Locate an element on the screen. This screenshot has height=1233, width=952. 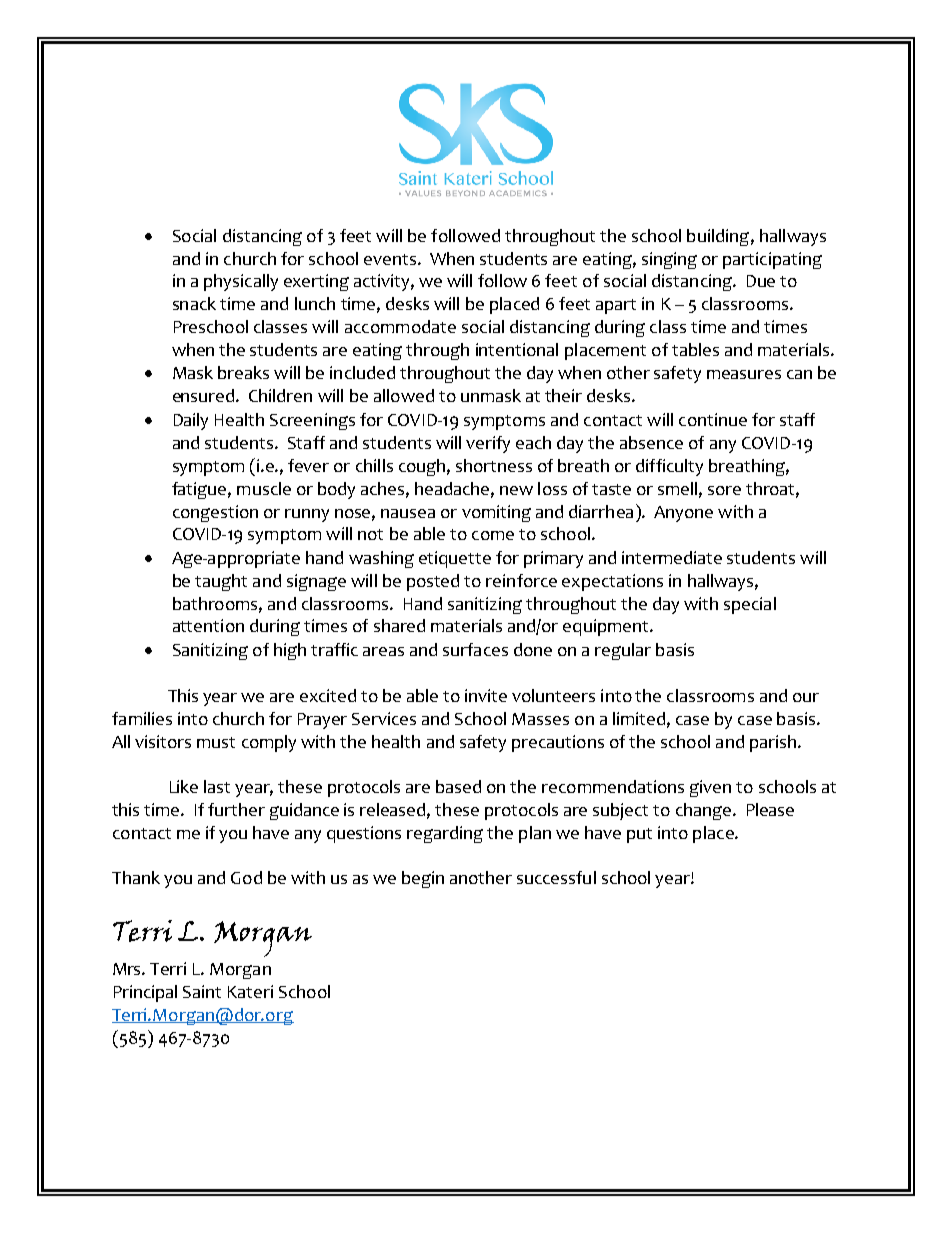
events is located at coordinates (390, 259).
